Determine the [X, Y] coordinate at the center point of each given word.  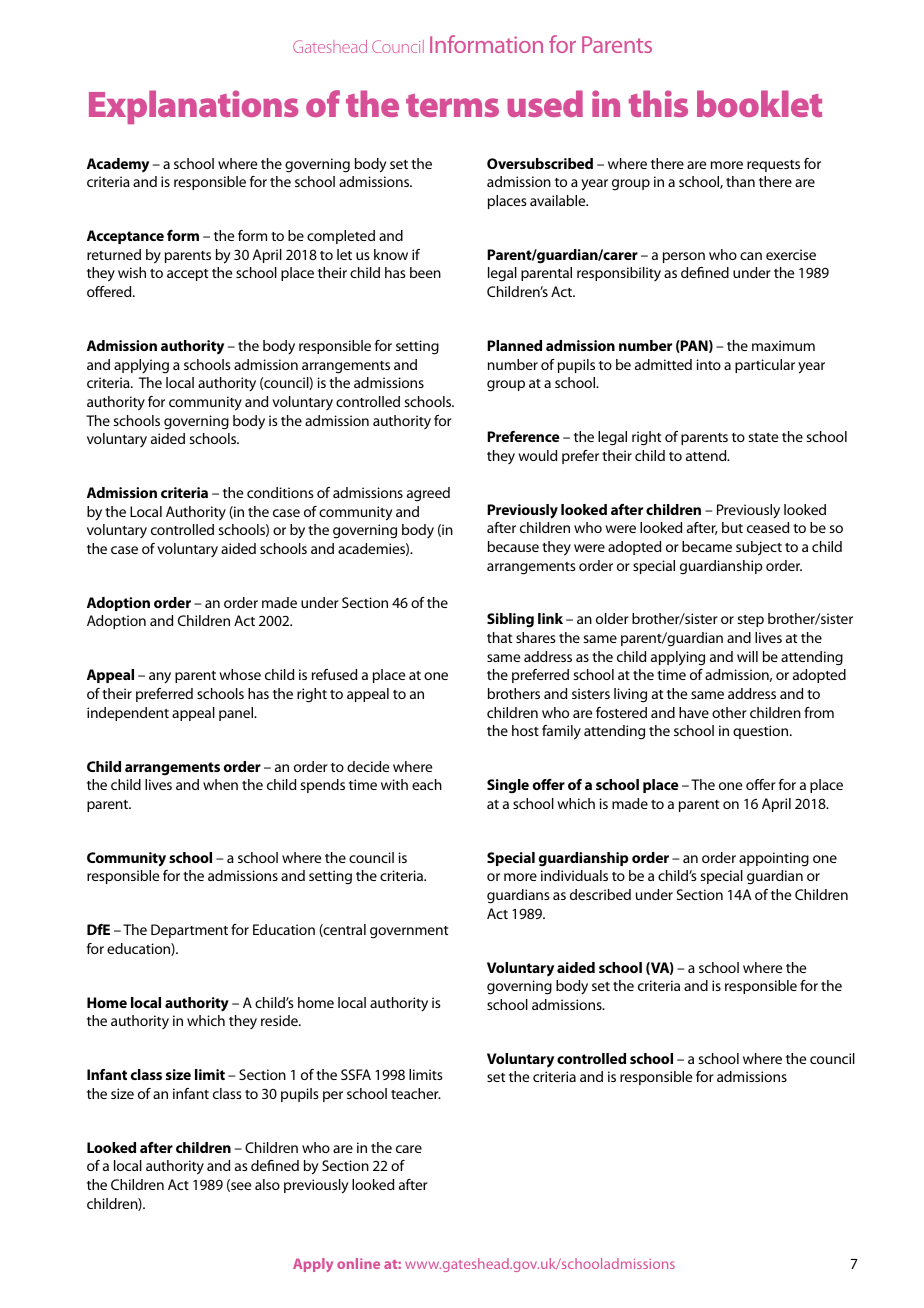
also [267, 1184]
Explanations [194, 107]
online [358, 1263]
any [160, 678]
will [747, 656]
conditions [280, 492]
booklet [759, 103]
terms [452, 105]
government [409, 932]
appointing [774, 859]
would [537, 455]
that [499, 637]
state [763, 437]
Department [189, 931]
